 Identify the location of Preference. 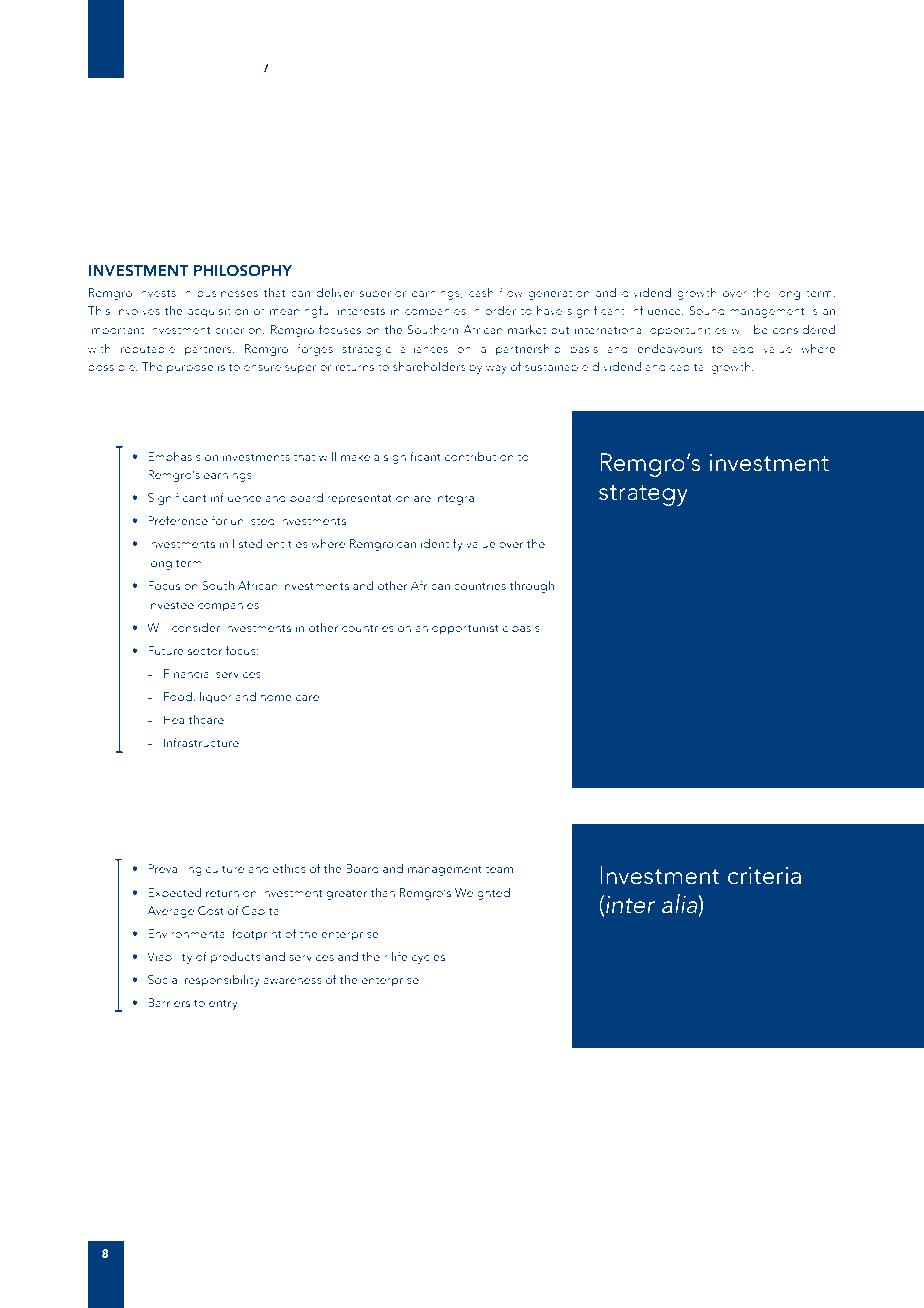
(178, 520).
